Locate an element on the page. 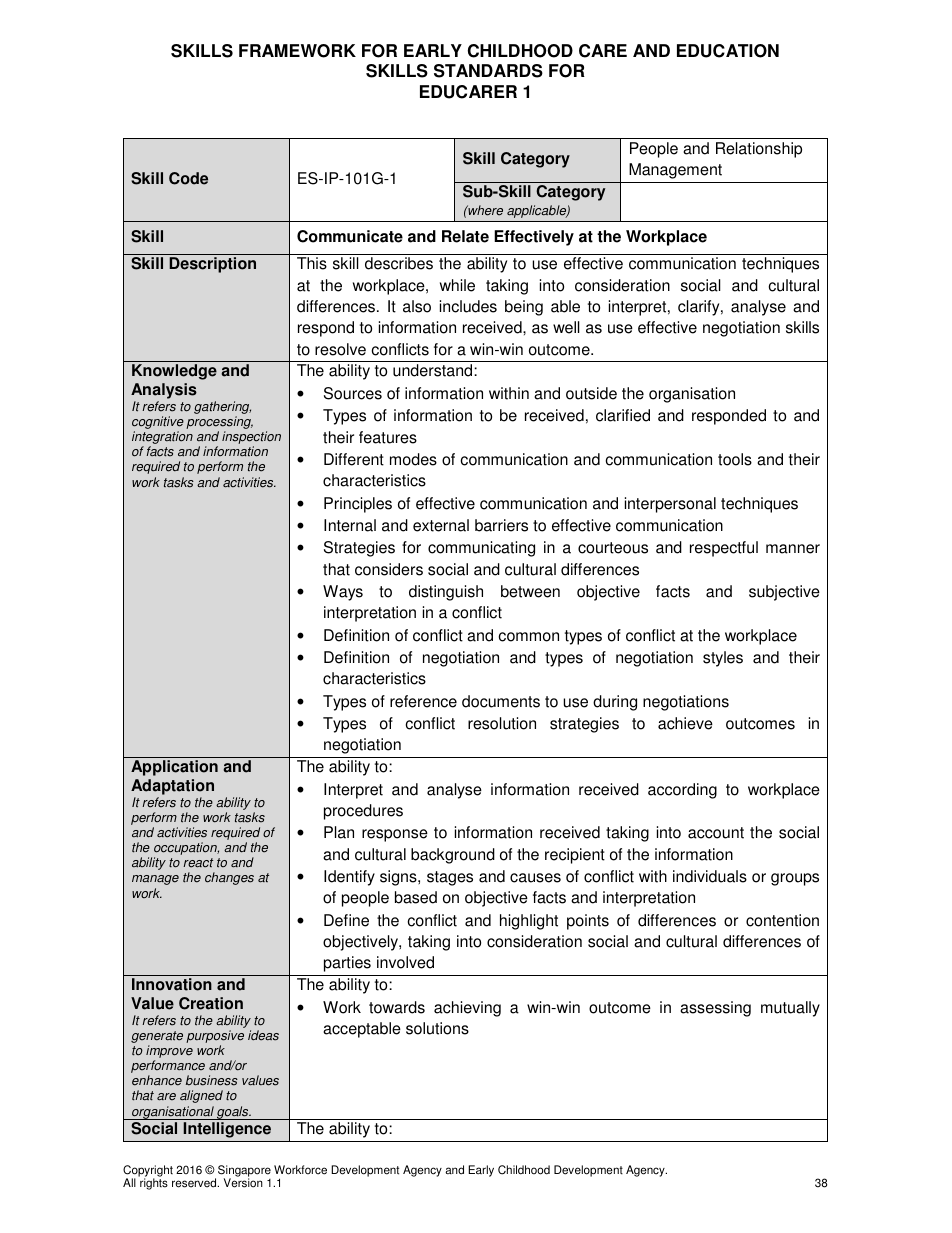 The height and width of the image is (1233, 952). according is located at coordinates (682, 791).
